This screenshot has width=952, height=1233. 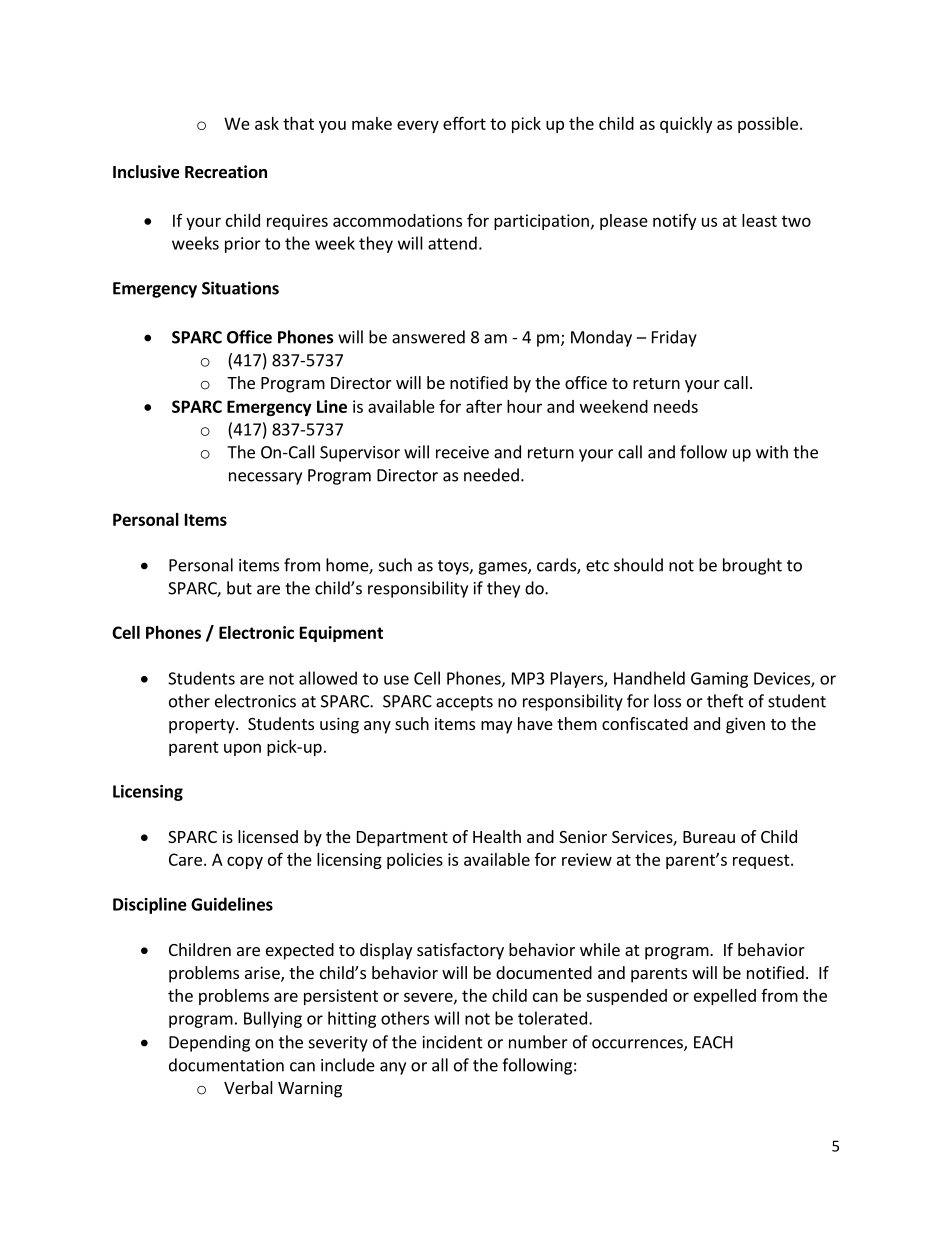 What do you see at coordinates (242, 749) in the screenshot?
I see `upon` at bounding box center [242, 749].
